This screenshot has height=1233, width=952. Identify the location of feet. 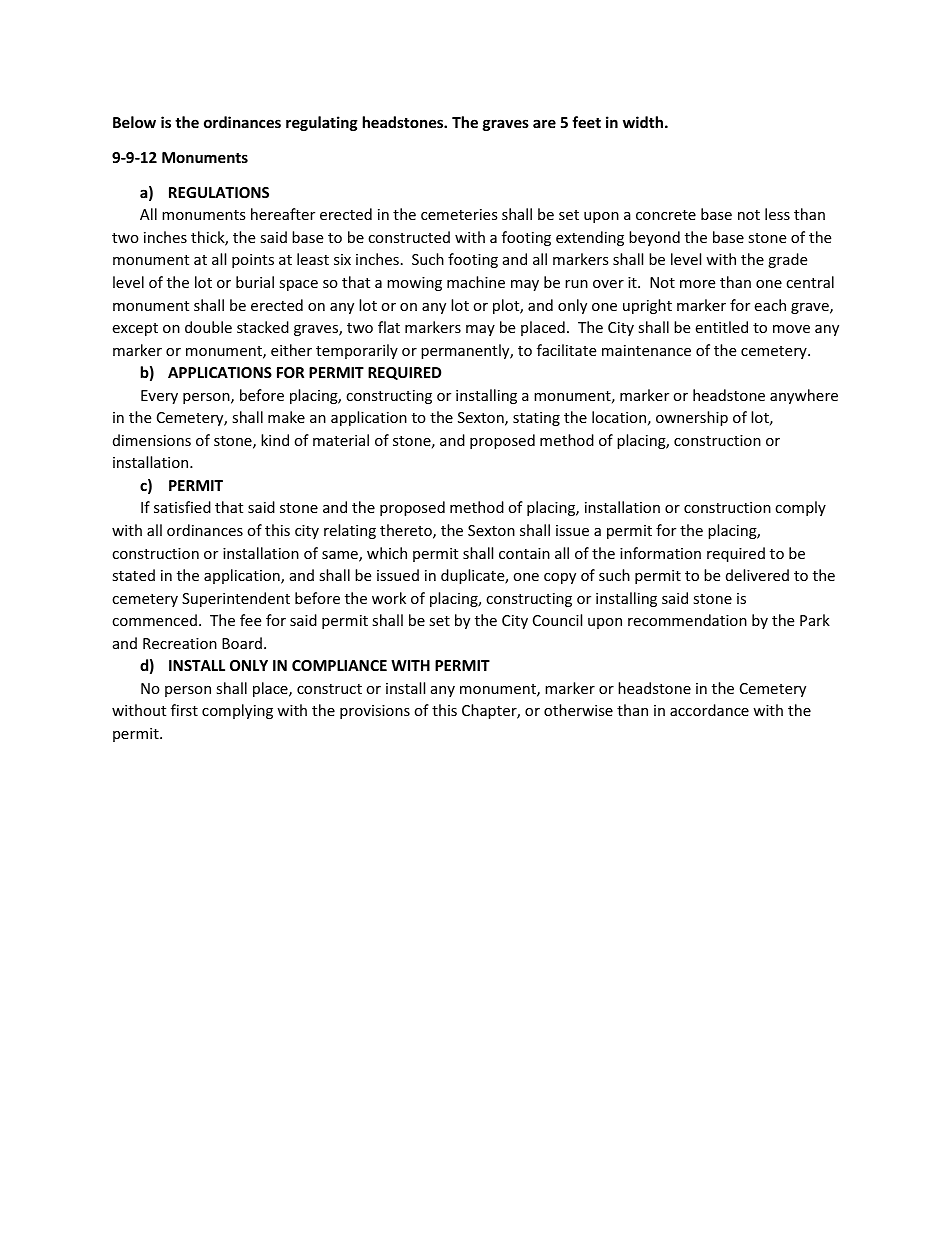
(586, 122).
